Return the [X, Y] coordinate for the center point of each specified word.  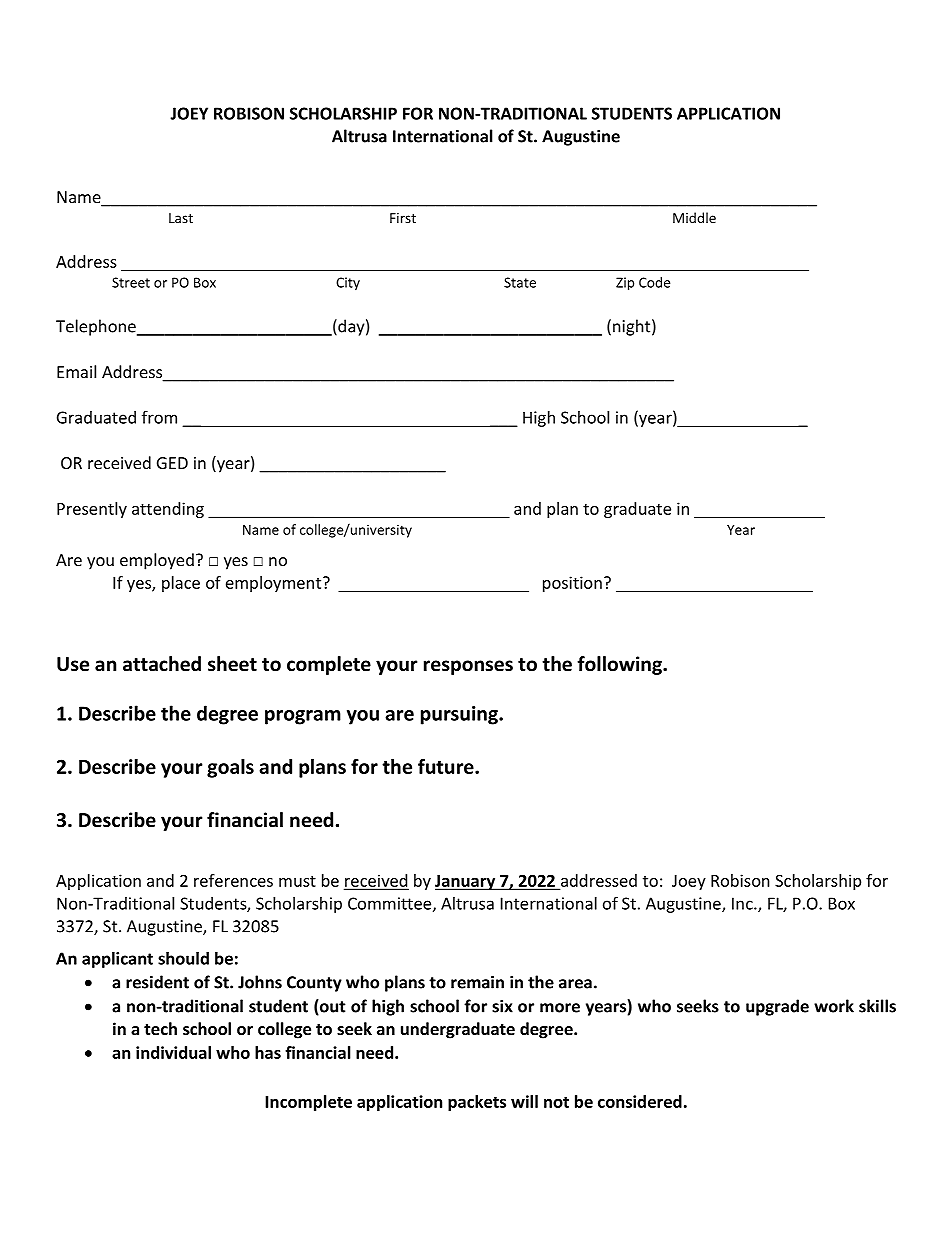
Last [181, 218]
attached [162, 664]
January [466, 882]
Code [654, 282]
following [620, 665]
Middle [694, 217]
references [233, 880]
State [520, 282]
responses [468, 667]
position [572, 584]
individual [173, 1052]
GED [172, 463]
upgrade [777, 1007]
